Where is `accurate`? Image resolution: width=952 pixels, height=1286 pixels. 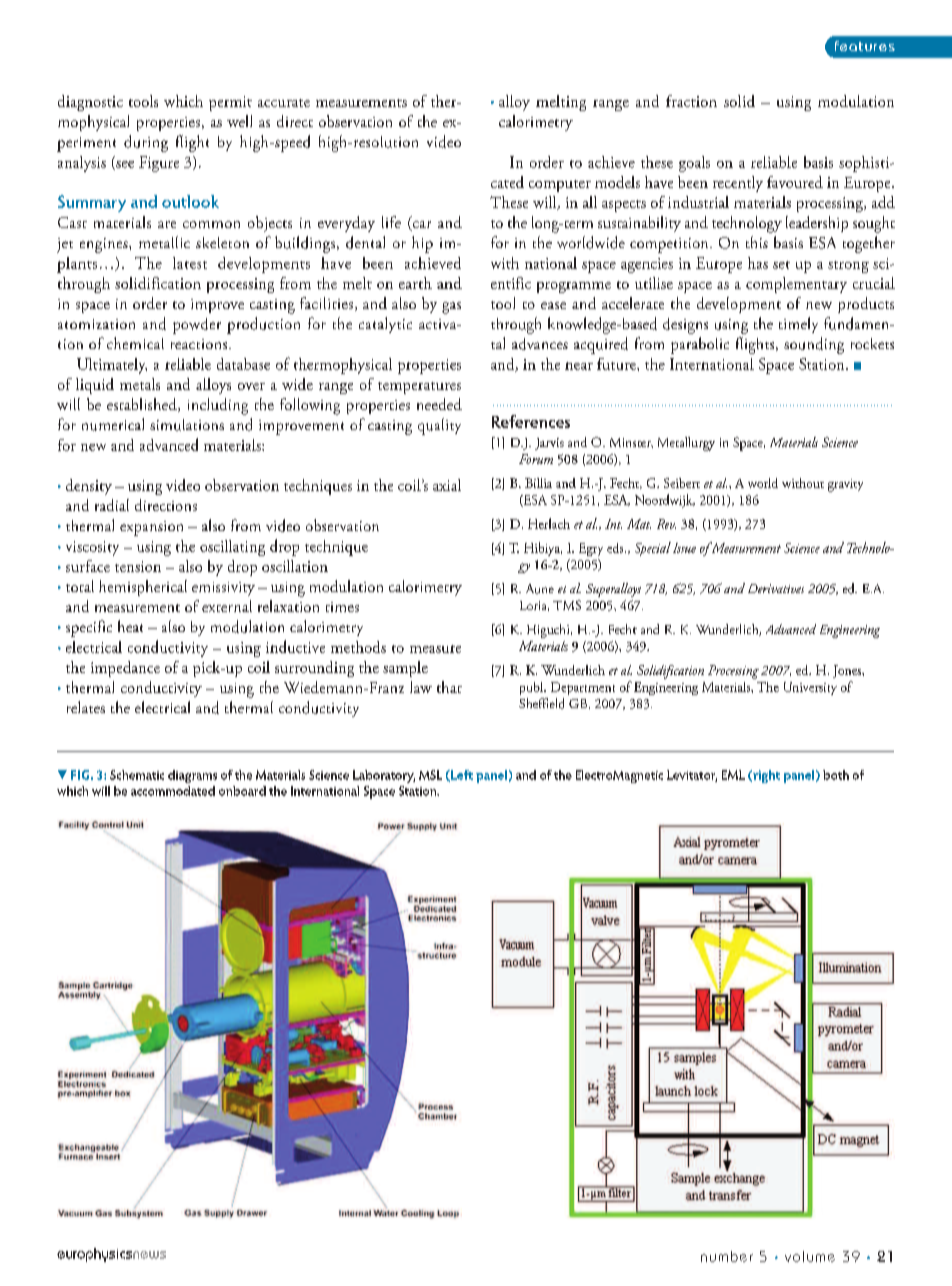
accurate is located at coordinates (284, 103).
